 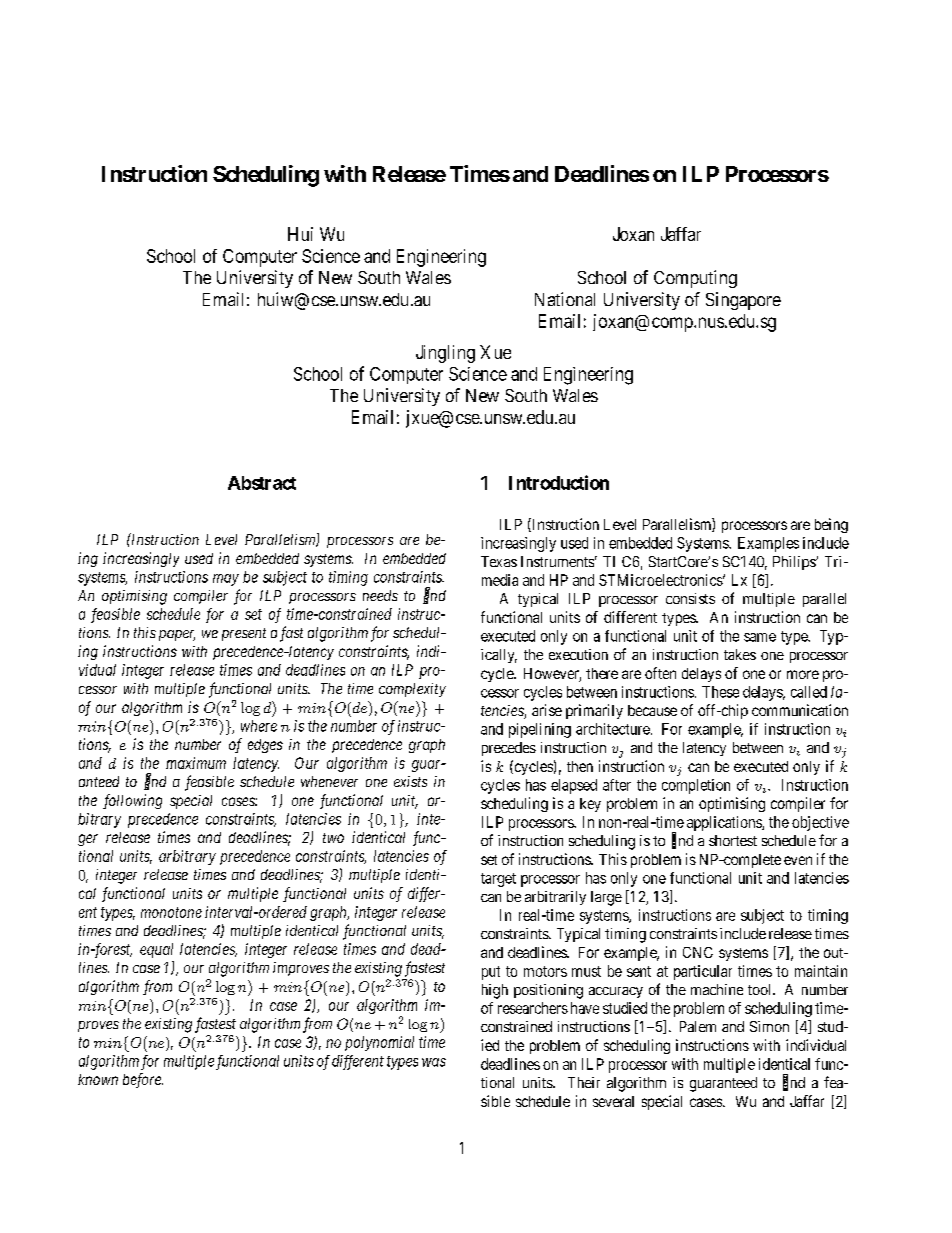 I want to click on before, so click(x=143, y=1080).
